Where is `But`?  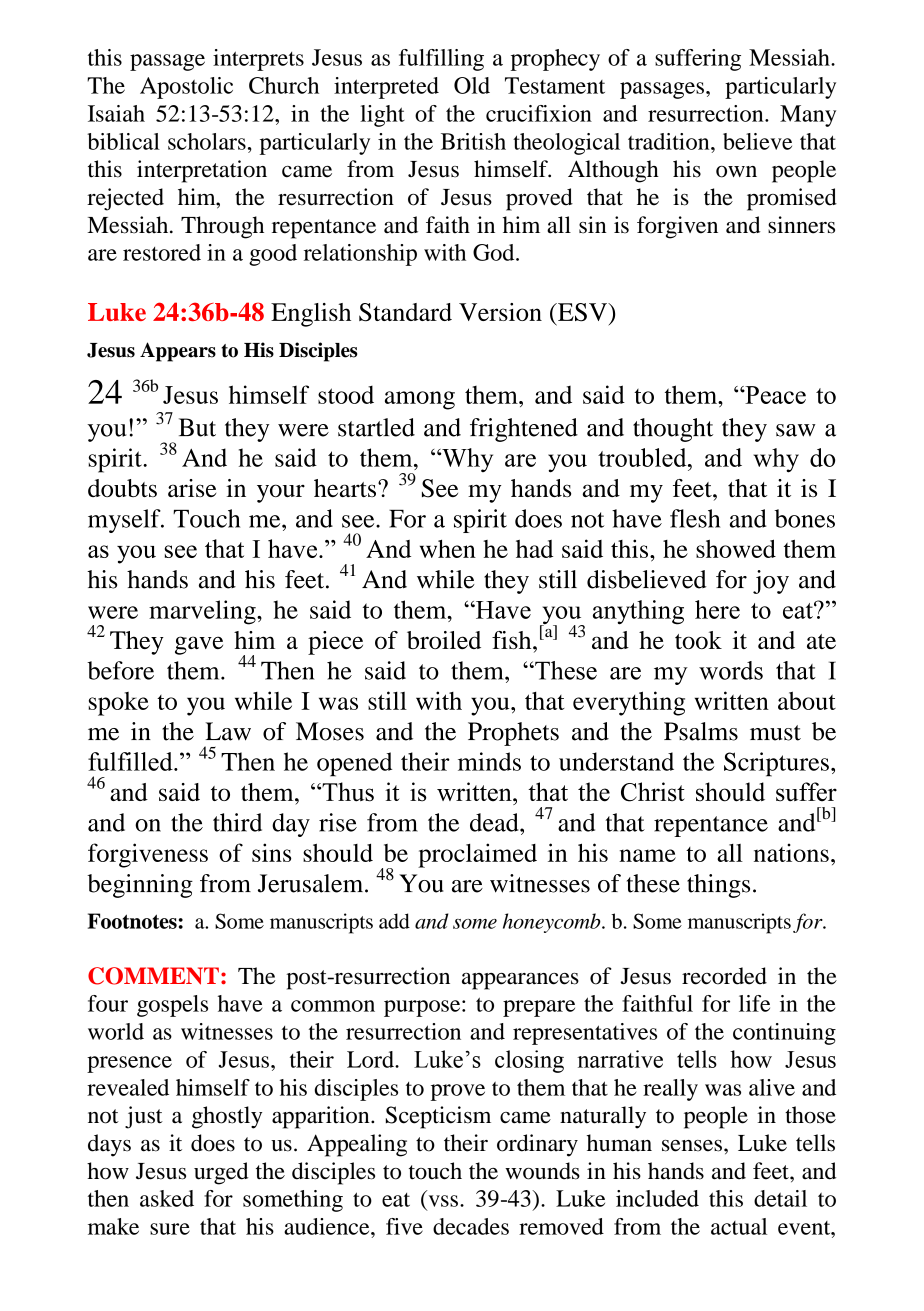
But is located at coordinates (197, 427).
